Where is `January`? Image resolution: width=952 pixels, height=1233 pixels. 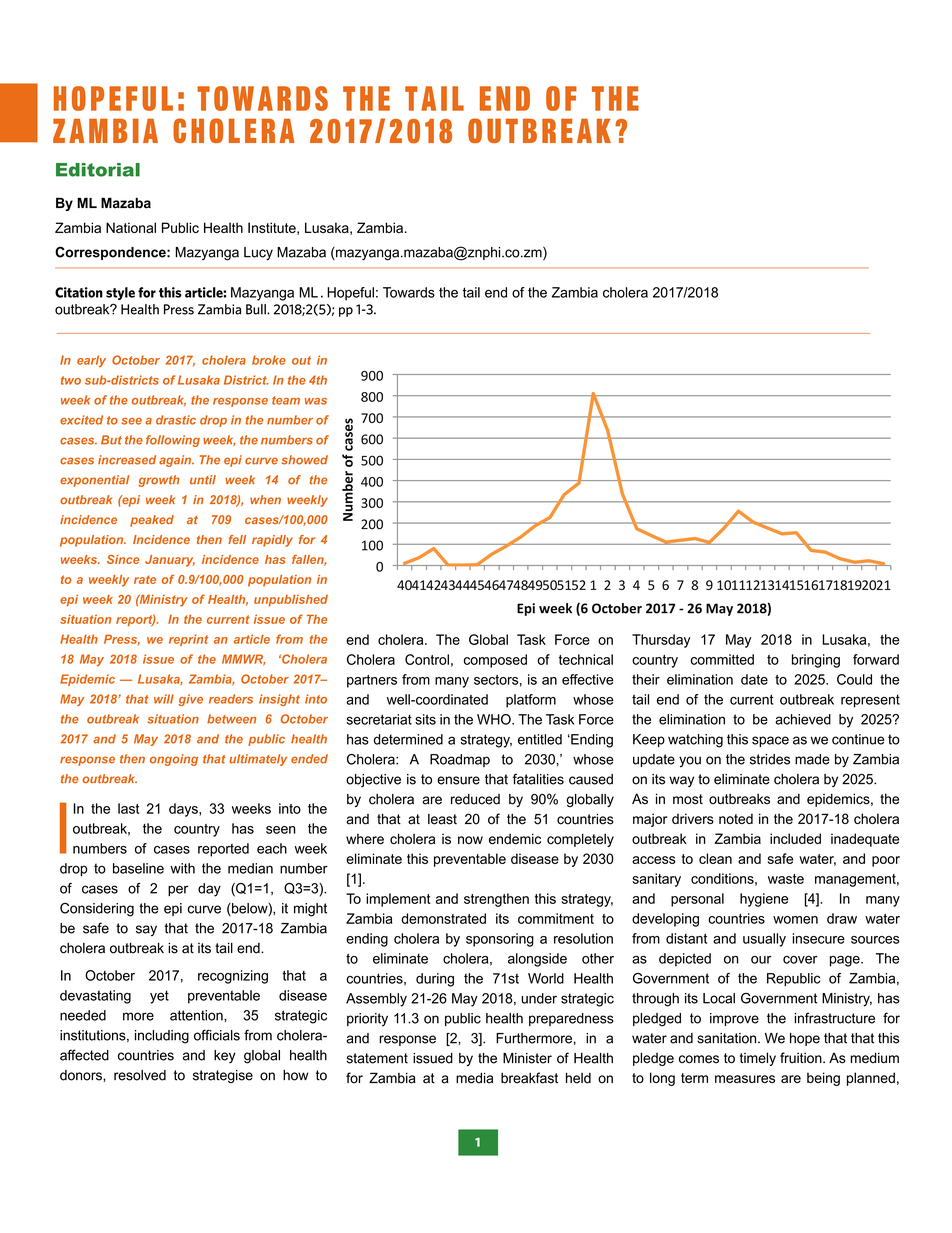 January is located at coordinates (170, 561).
